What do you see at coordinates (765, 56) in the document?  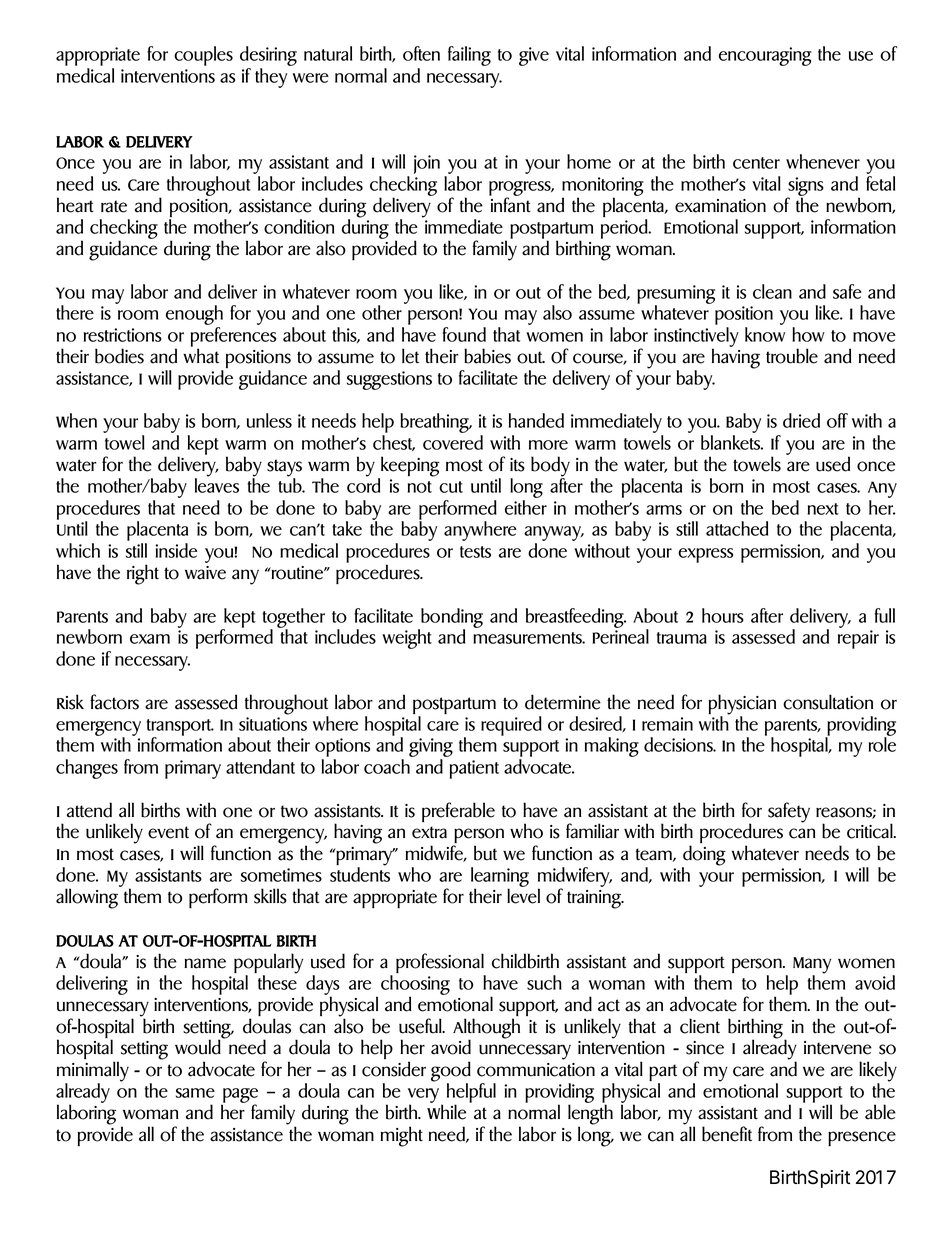 I see `encouraging` at bounding box center [765, 56].
